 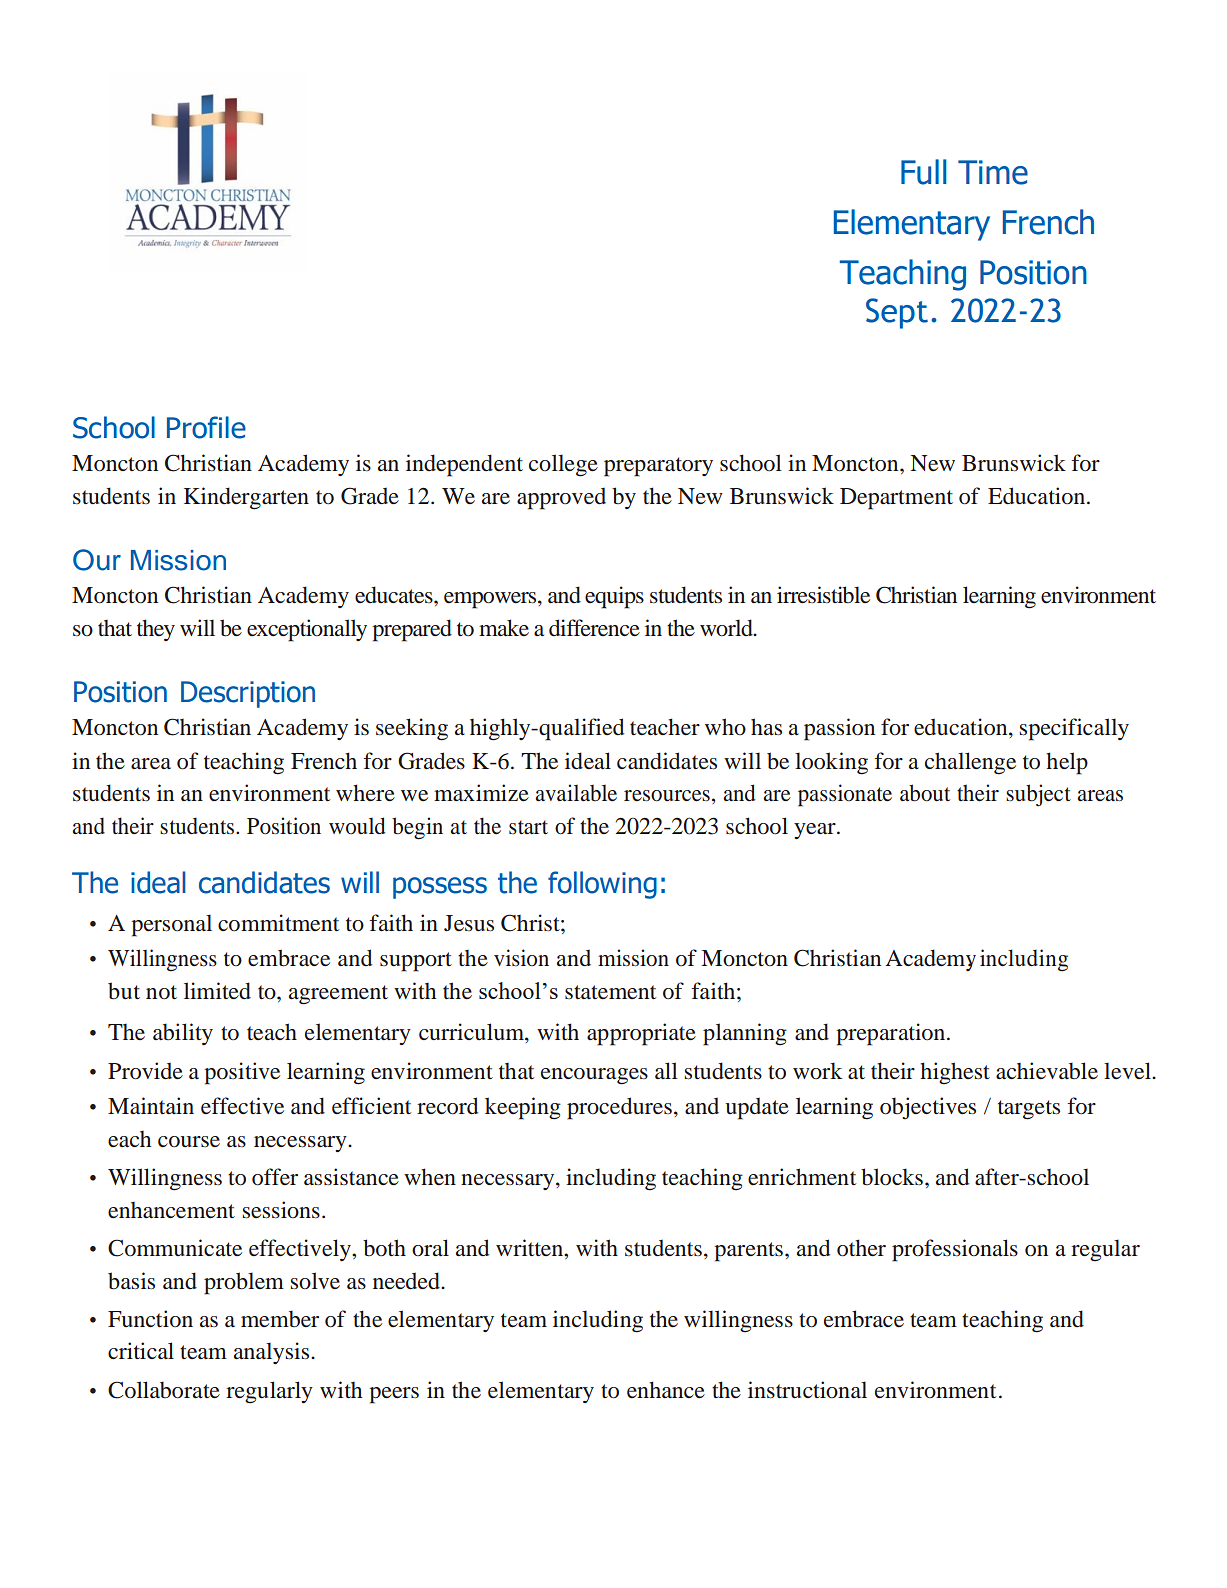 I want to click on Full, so click(x=924, y=172).
